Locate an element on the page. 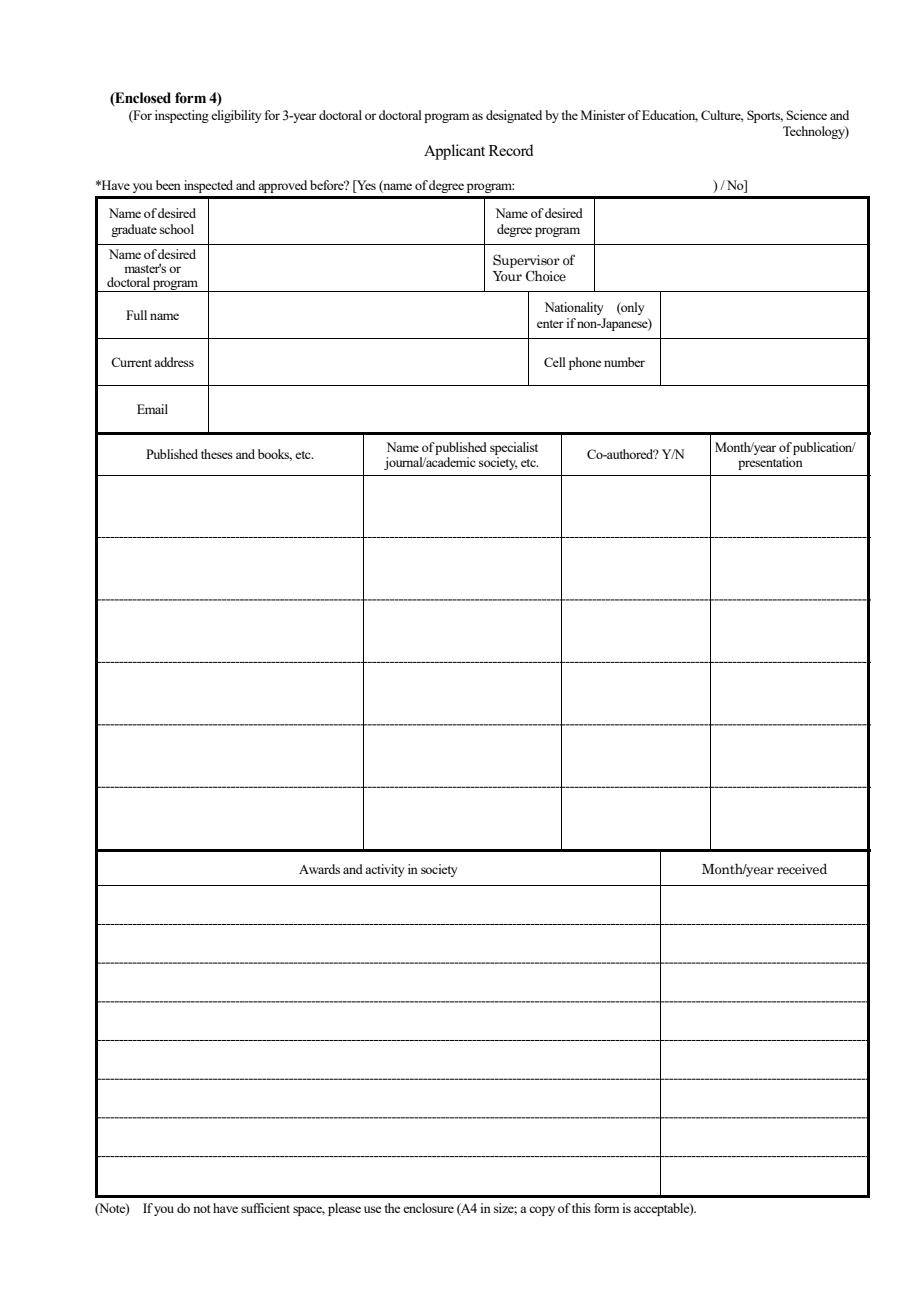 The image size is (924, 1308). copy is located at coordinates (542, 1211).
